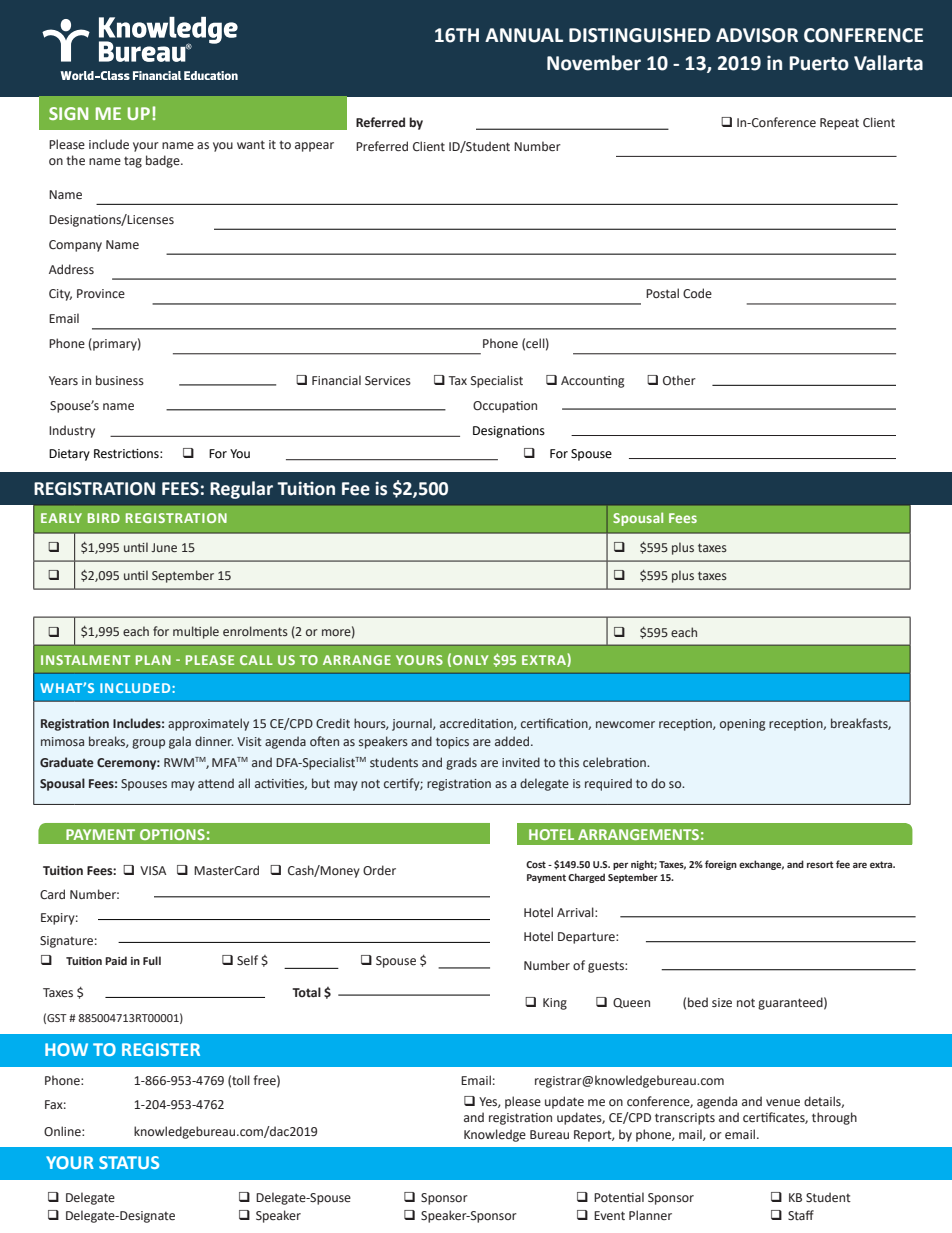 The width and height of the image is (952, 1233). What do you see at coordinates (505, 407) in the image?
I see `Occupation` at bounding box center [505, 407].
